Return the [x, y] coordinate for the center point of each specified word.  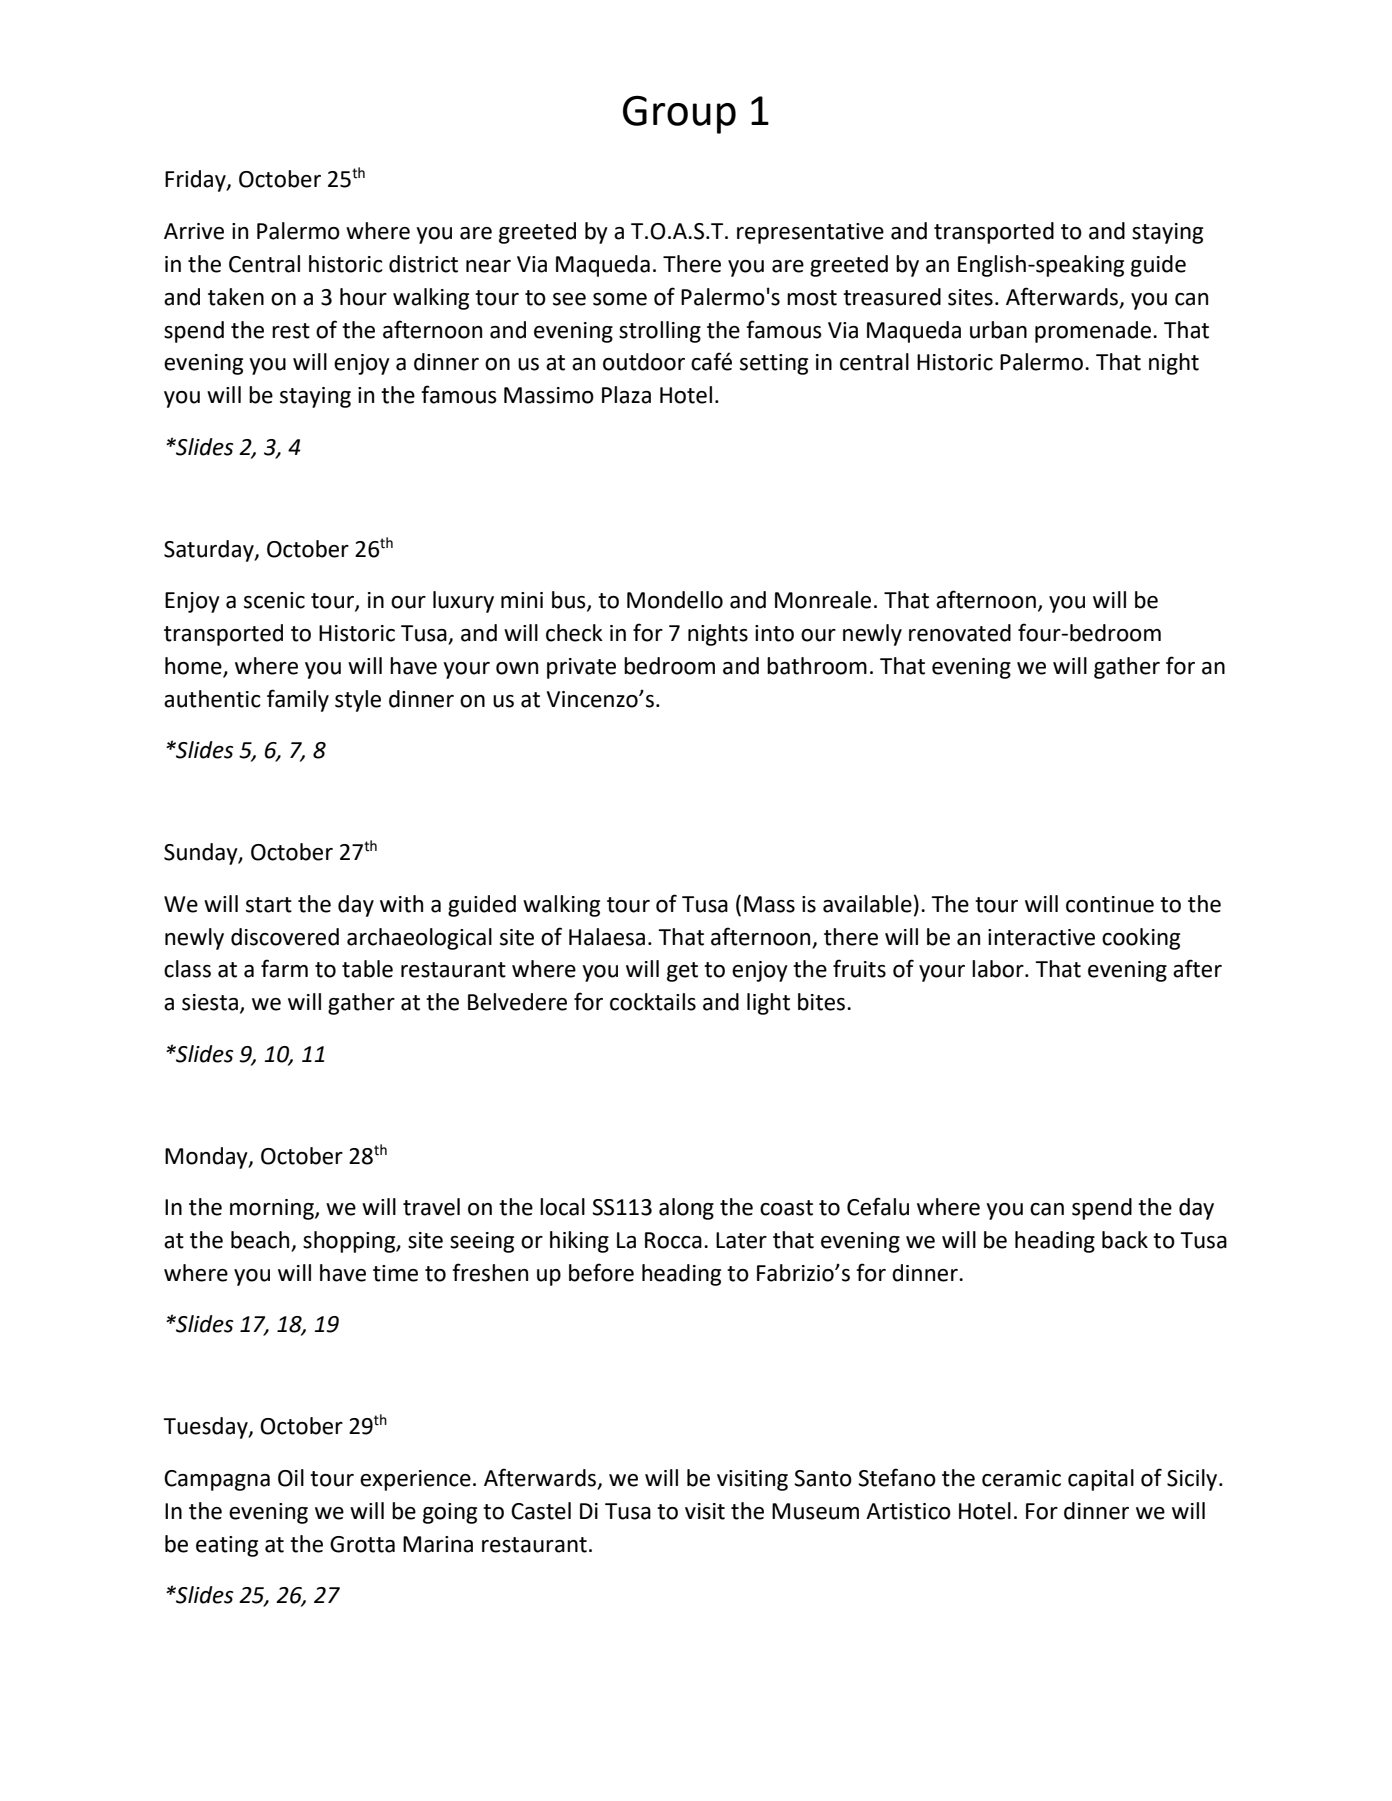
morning [273, 1209]
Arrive [194, 231]
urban [998, 330]
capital [1101, 1480]
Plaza [626, 395]
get [682, 972]
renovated [960, 633]
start [269, 905]
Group [679, 114]
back [1125, 1240]
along [686, 1209]
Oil [291, 1478]
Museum [815, 1511]
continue [1110, 904]
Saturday [210, 551]
